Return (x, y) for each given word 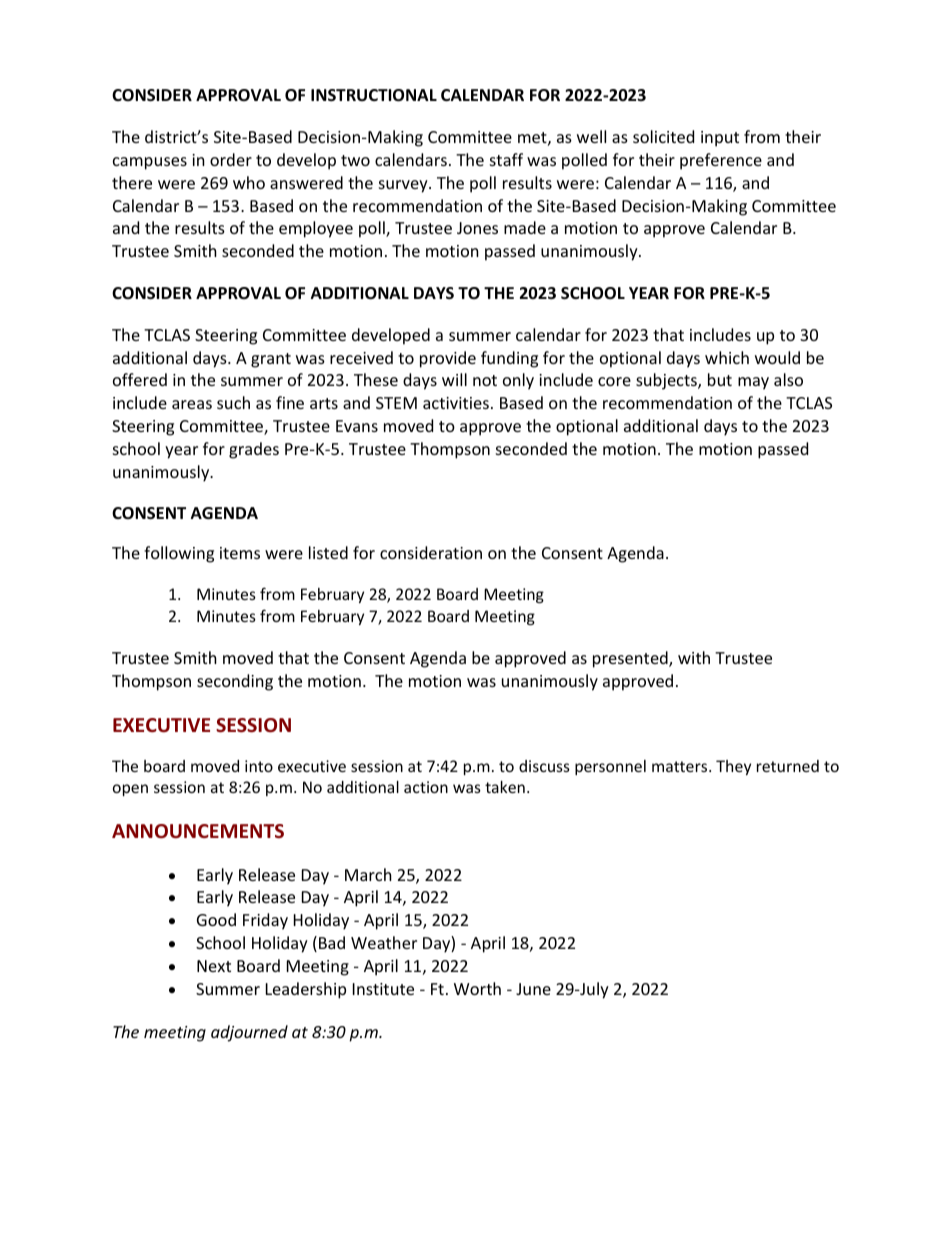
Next (214, 966)
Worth (477, 988)
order (231, 159)
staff (506, 159)
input (720, 139)
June (533, 989)
